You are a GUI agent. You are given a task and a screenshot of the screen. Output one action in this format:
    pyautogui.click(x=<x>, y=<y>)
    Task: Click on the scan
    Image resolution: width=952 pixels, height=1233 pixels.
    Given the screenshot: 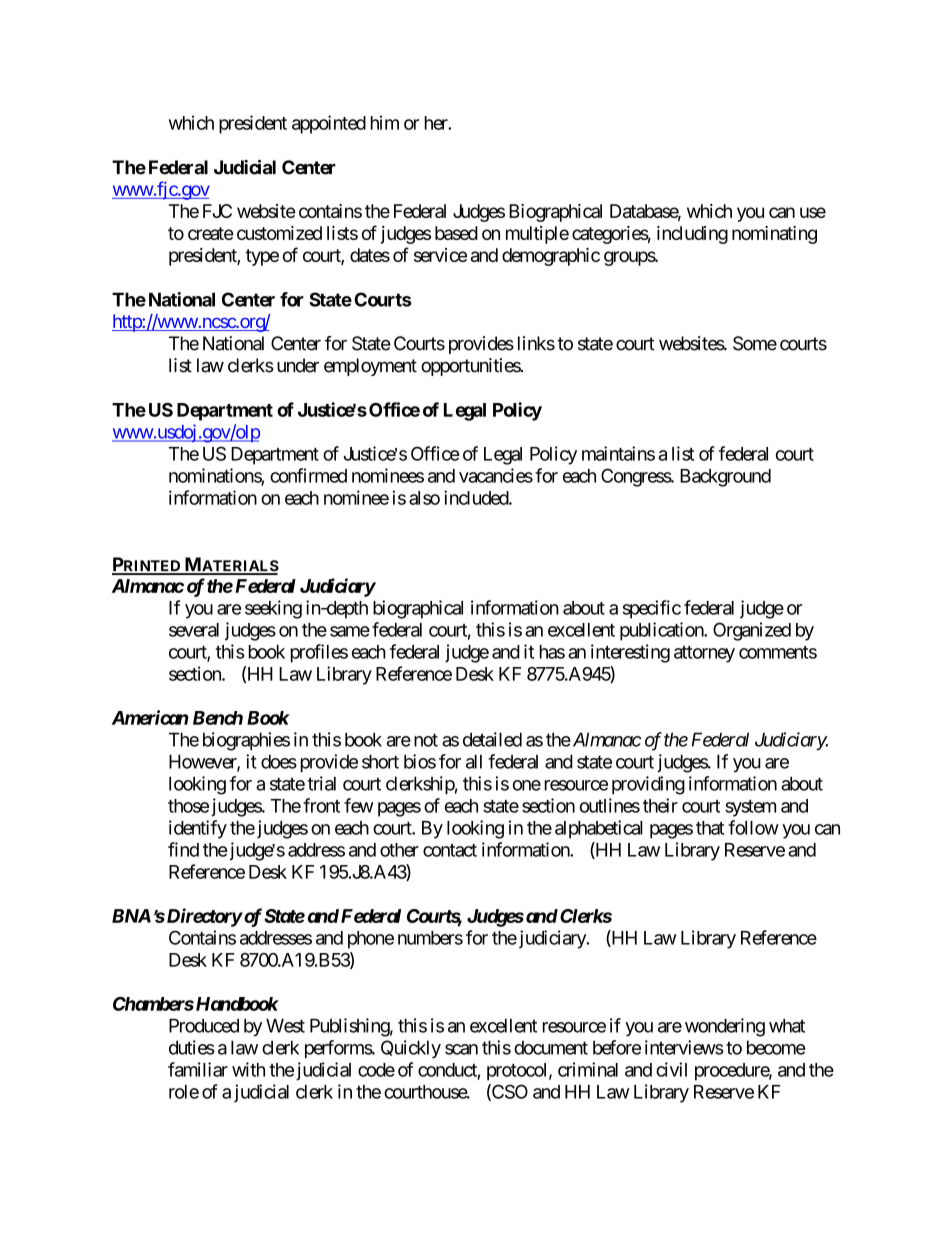 What is the action you would take?
    pyautogui.click(x=461, y=1049)
